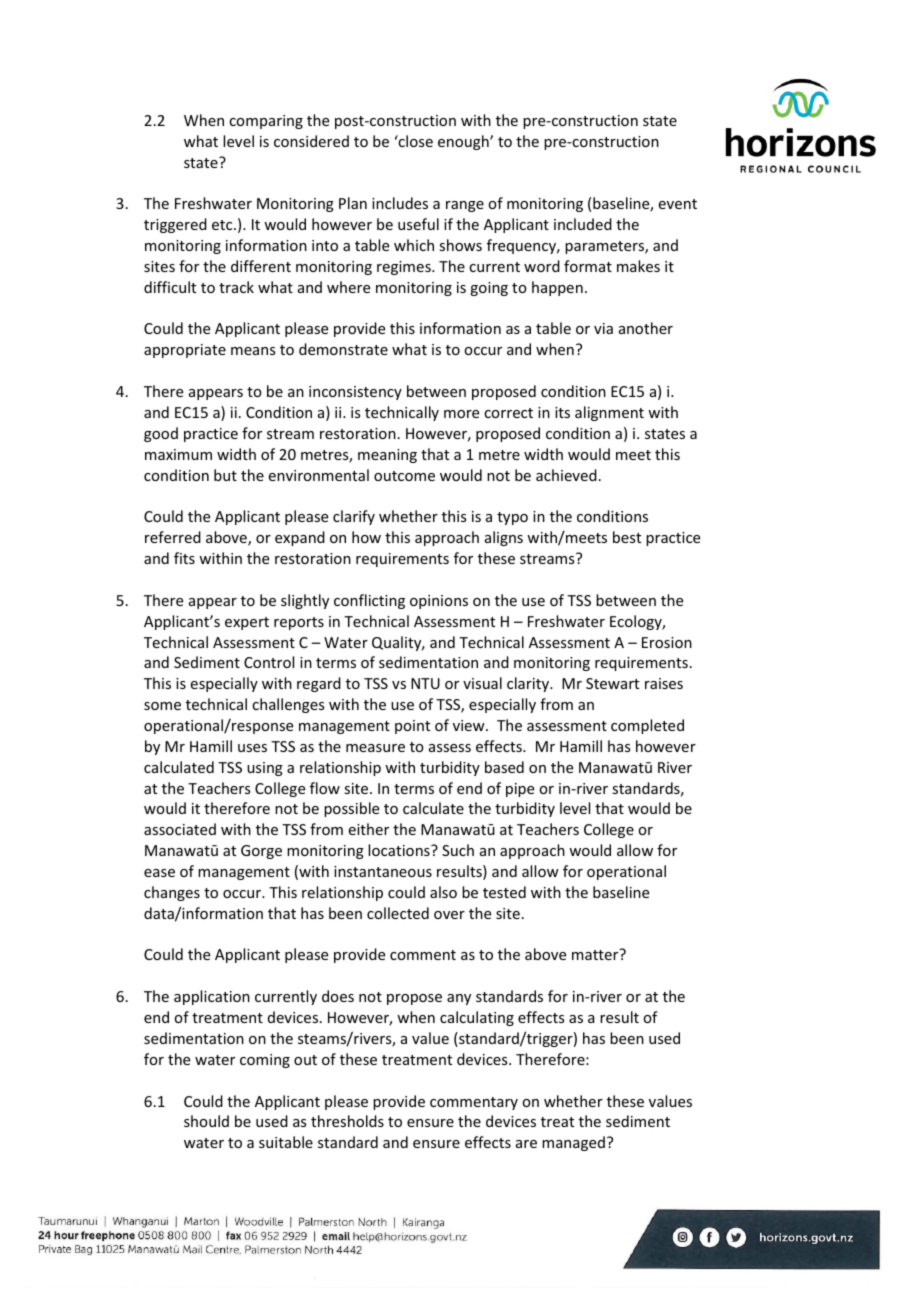  I want to click on enough, so click(464, 142).
